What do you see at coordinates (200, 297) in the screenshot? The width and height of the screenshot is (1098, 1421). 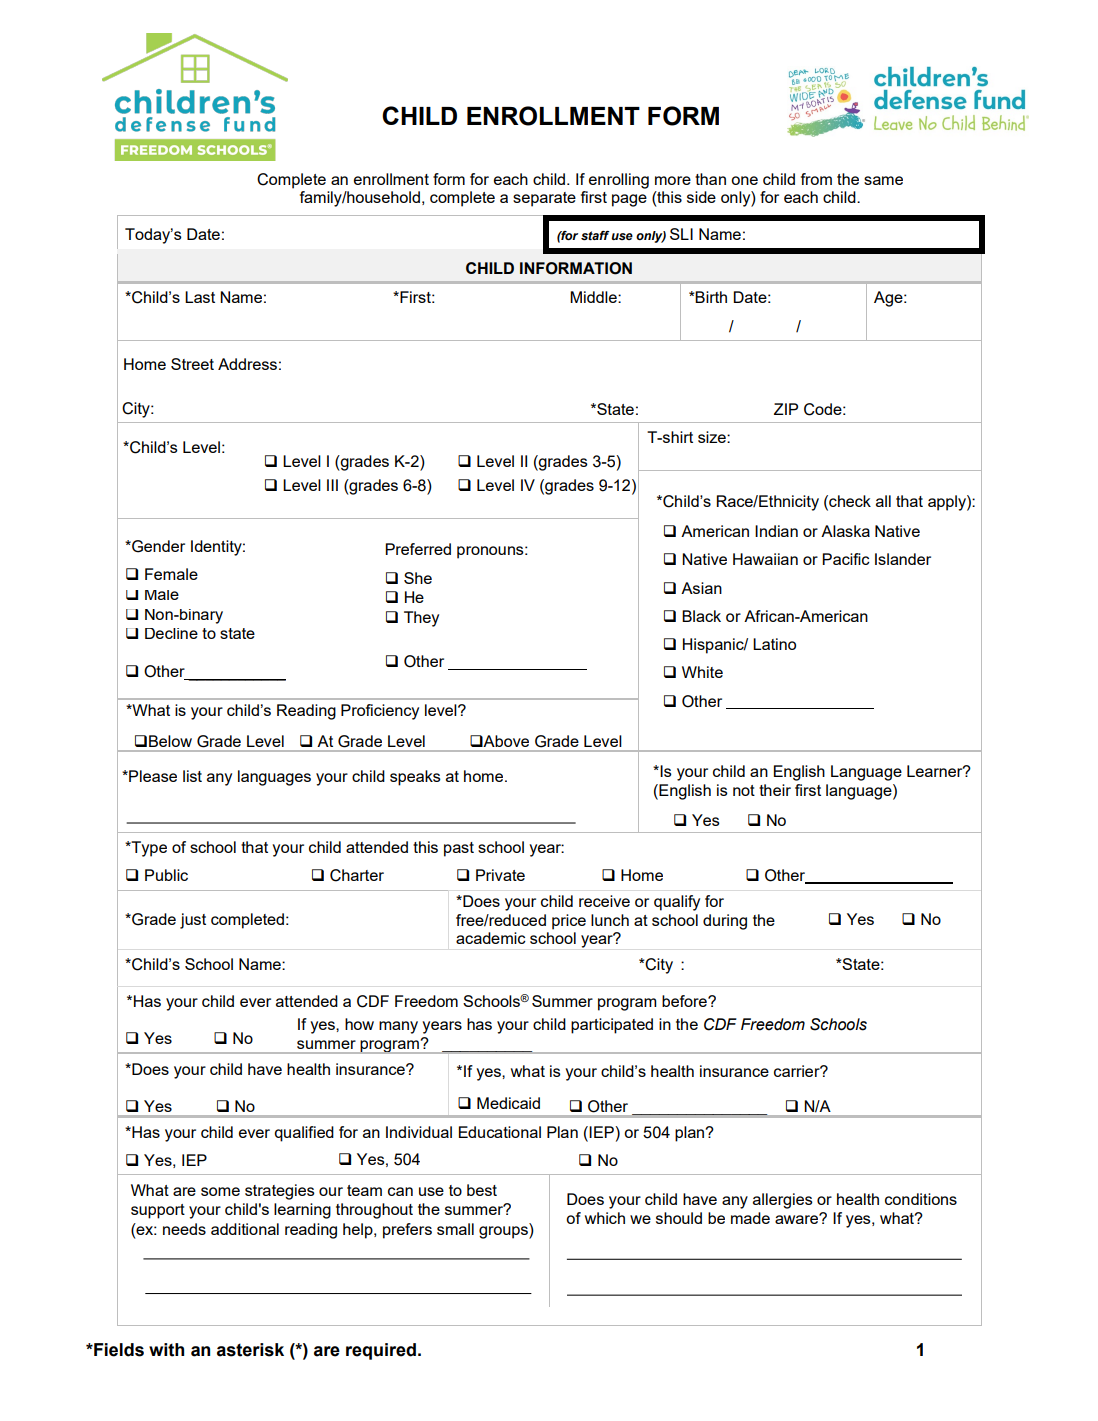 I see `Last` at bounding box center [200, 297].
